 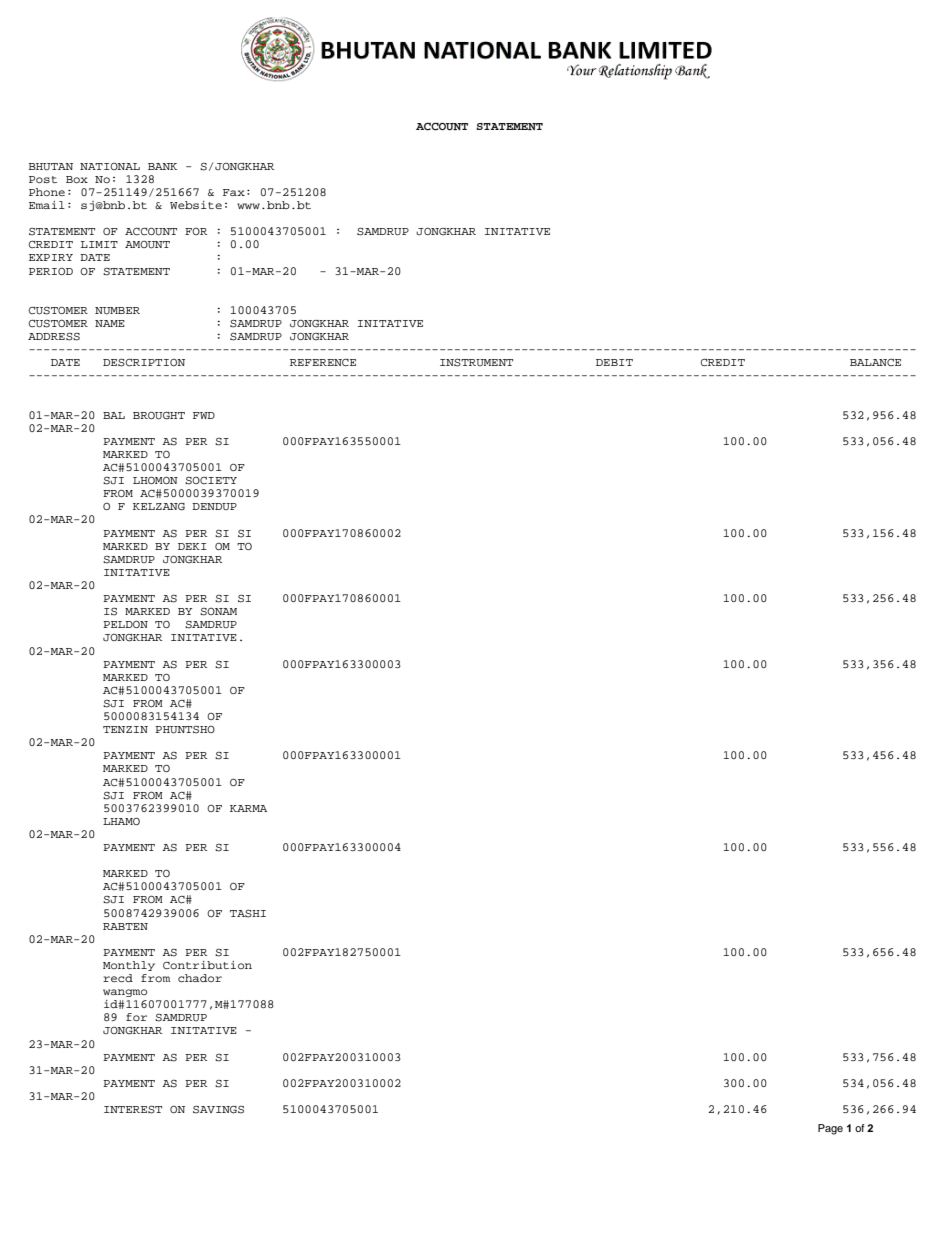 What do you see at coordinates (207, 965) in the document?
I see `Contribution` at bounding box center [207, 965].
